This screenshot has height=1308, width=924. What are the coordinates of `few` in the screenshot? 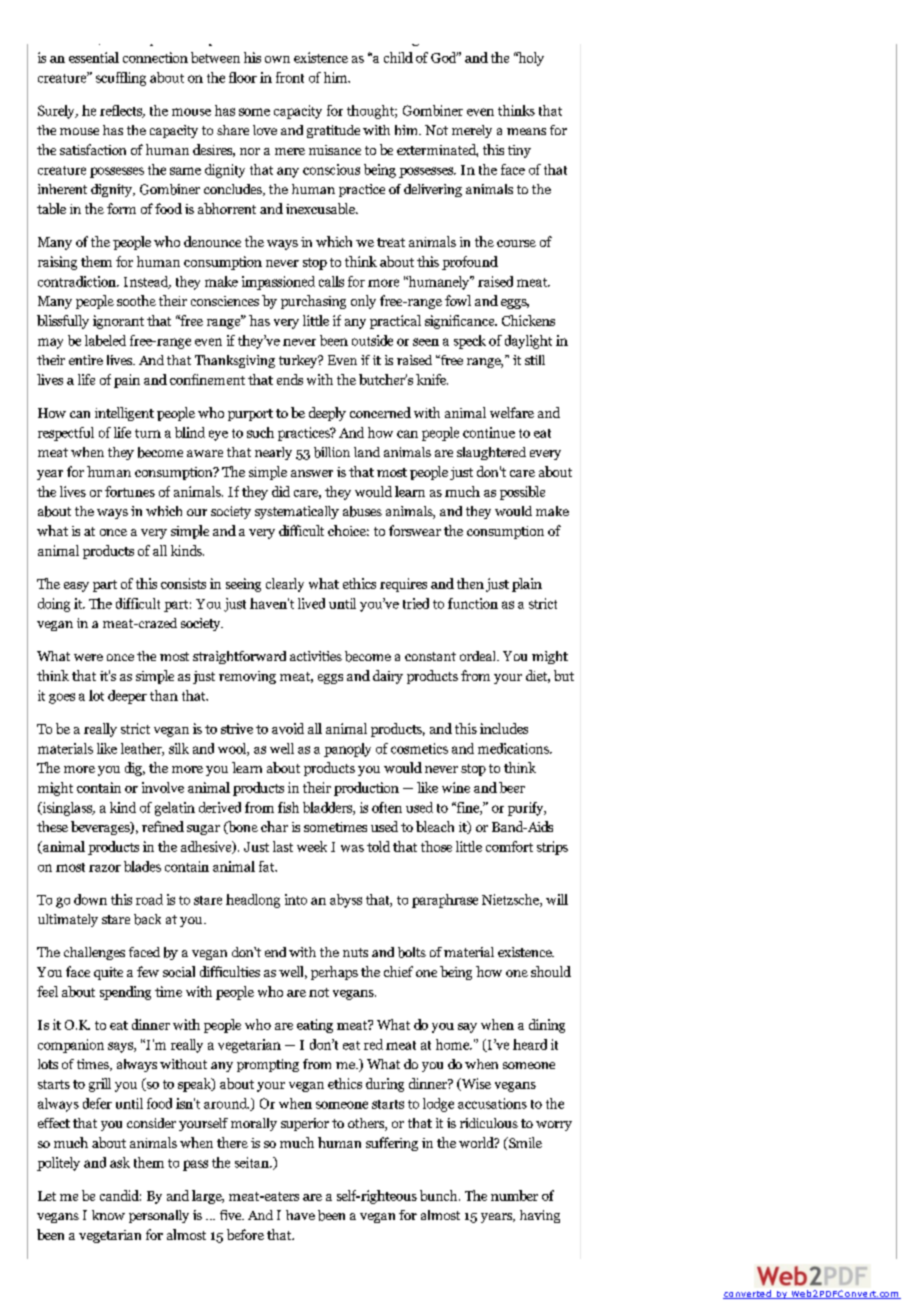 It's located at (148, 971).
